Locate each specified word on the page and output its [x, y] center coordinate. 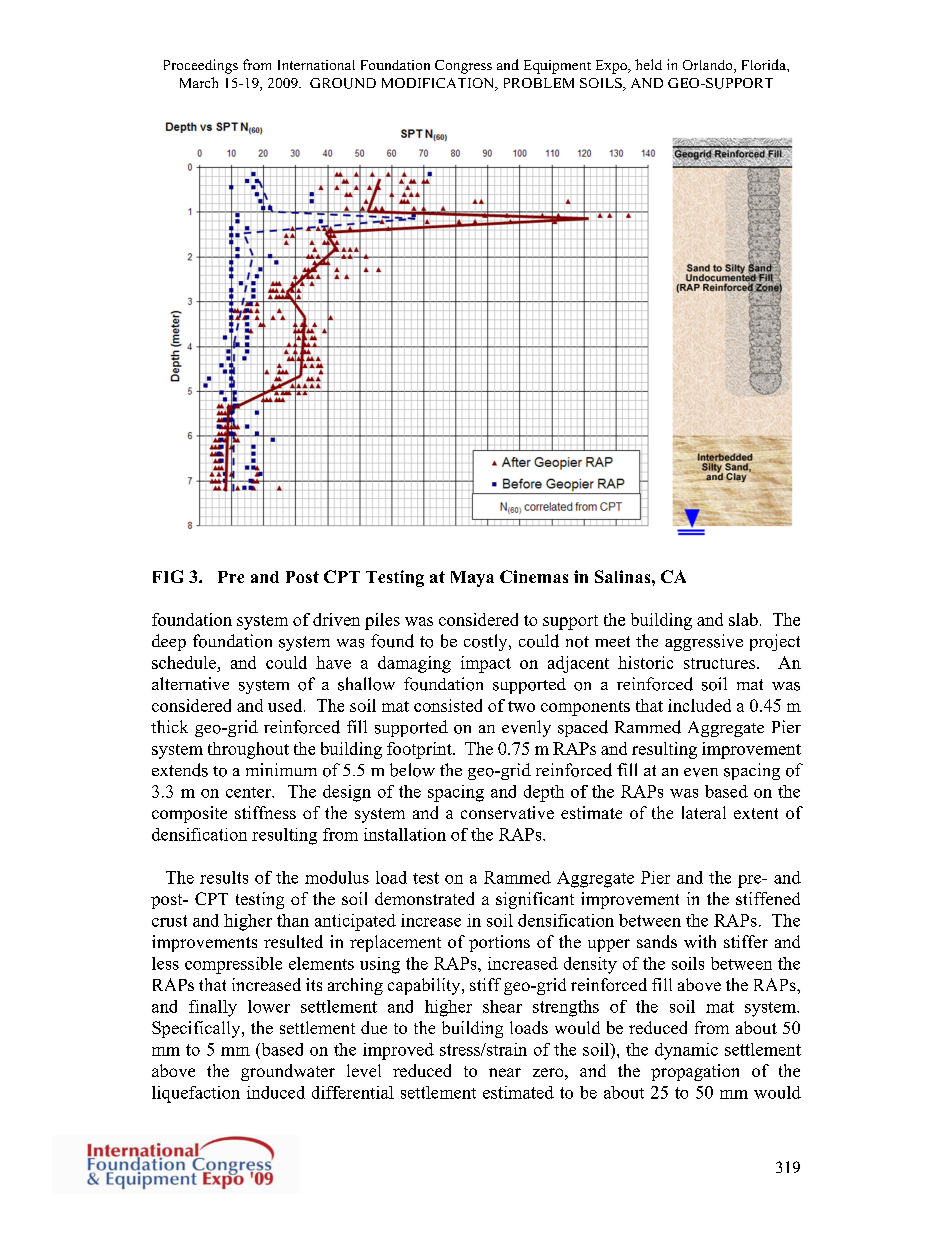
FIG [168, 576]
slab [743, 619]
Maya [472, 579]
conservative [507, 812]
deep [169, 642]
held [648, 64]
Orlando [709, 66]
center [250, 792]
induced [276, 1092]
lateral [704, 812]
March [199, 82]
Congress [463, 67]
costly [487, 642]
